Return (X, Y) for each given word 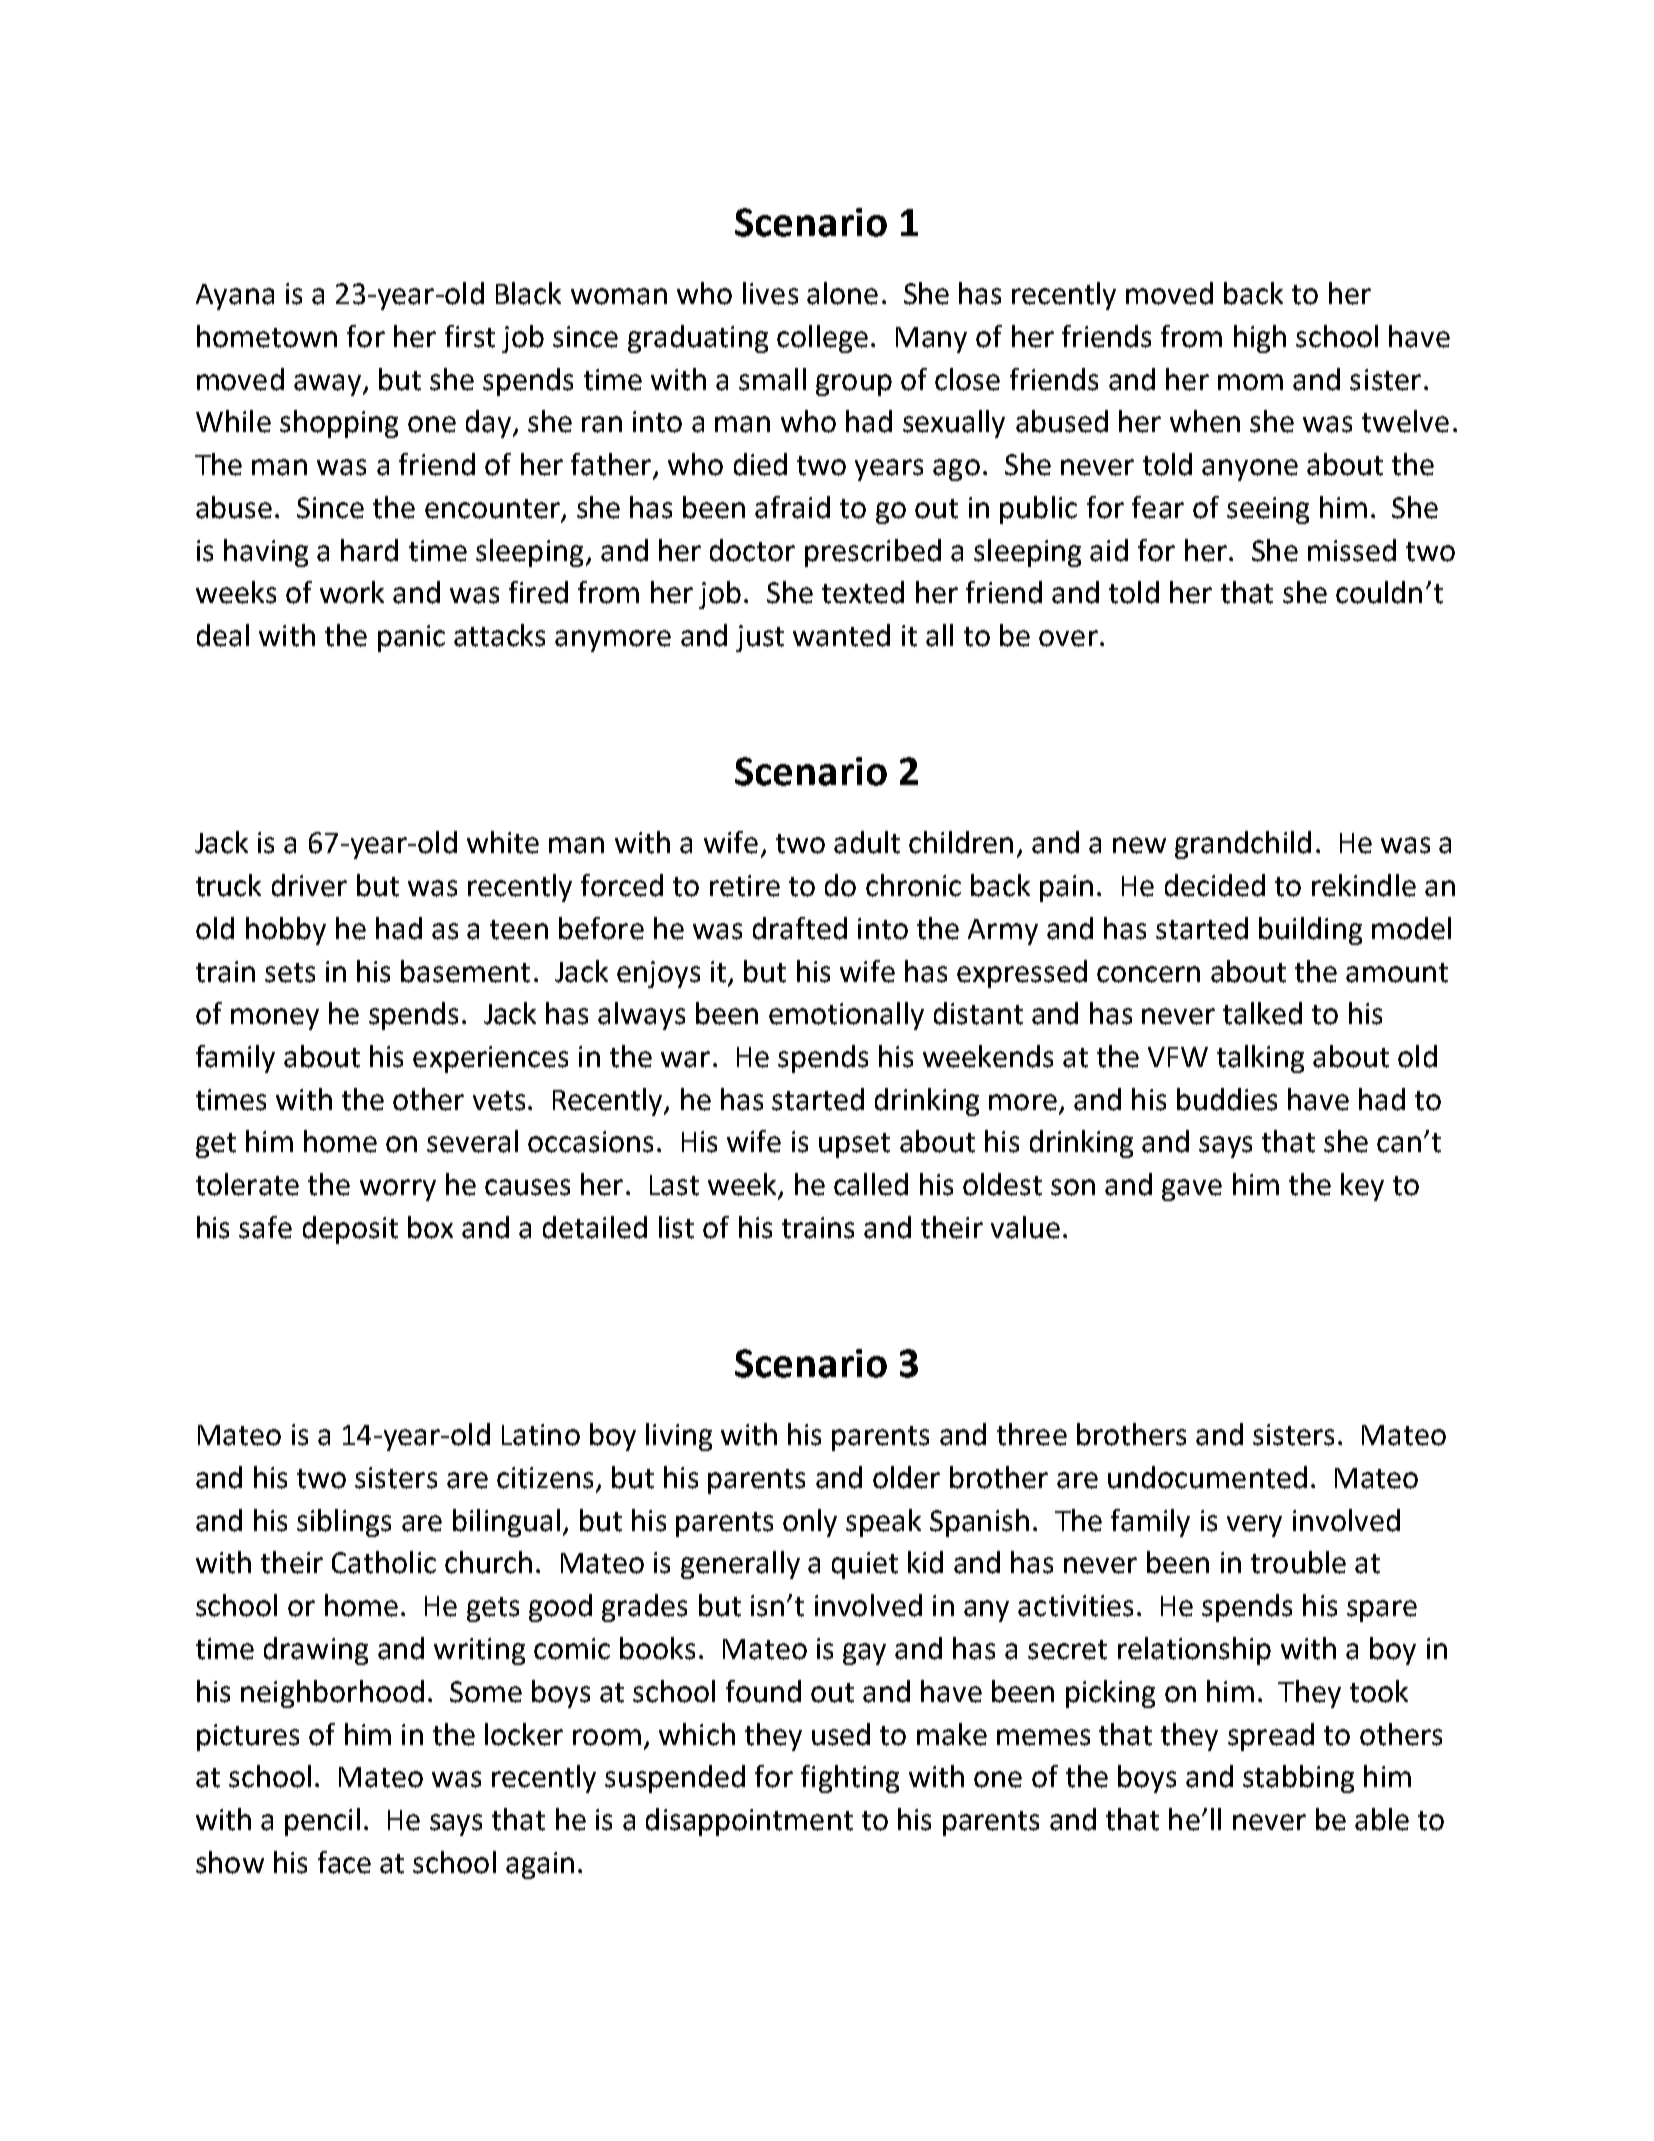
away (329, 385)
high (1260, 339)
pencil (322, 1822)
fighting (850, 1779)
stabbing (1298, 1779)
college (822, 339)
